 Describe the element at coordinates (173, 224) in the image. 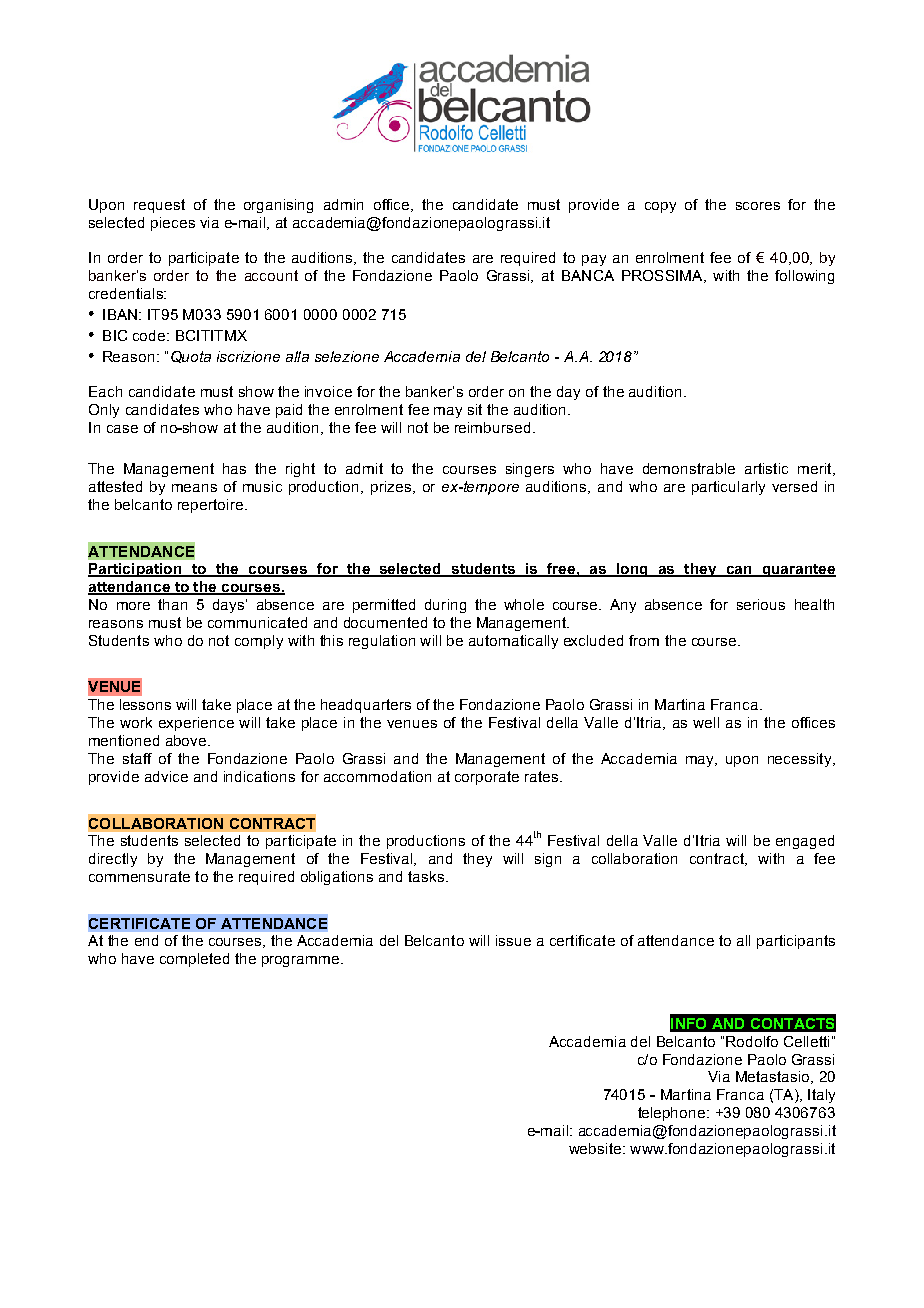

I see `pieces` at that location.
